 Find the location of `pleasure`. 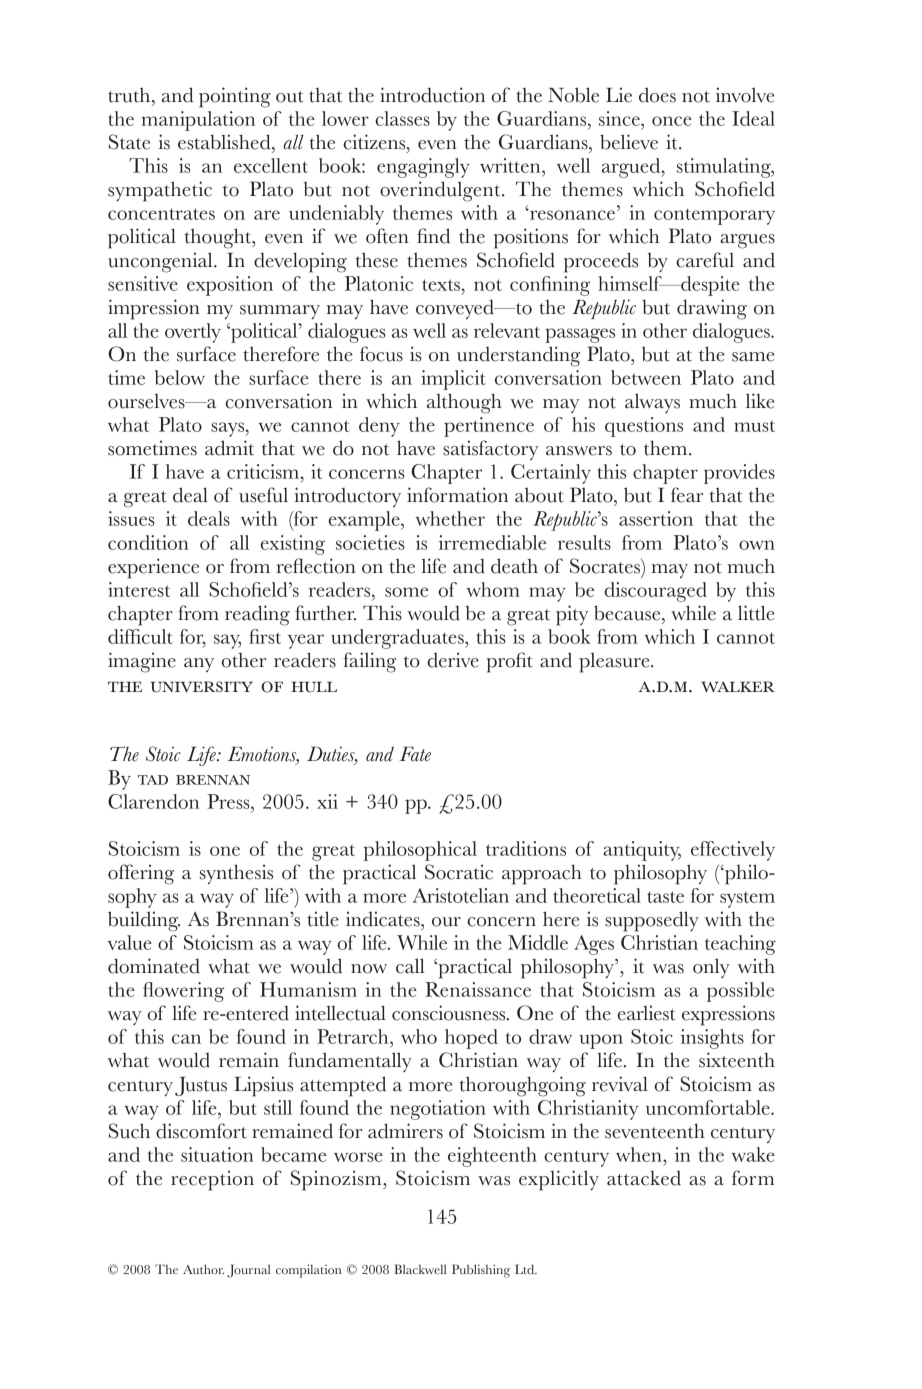

pleasure is located at coordinates (615, 662).
